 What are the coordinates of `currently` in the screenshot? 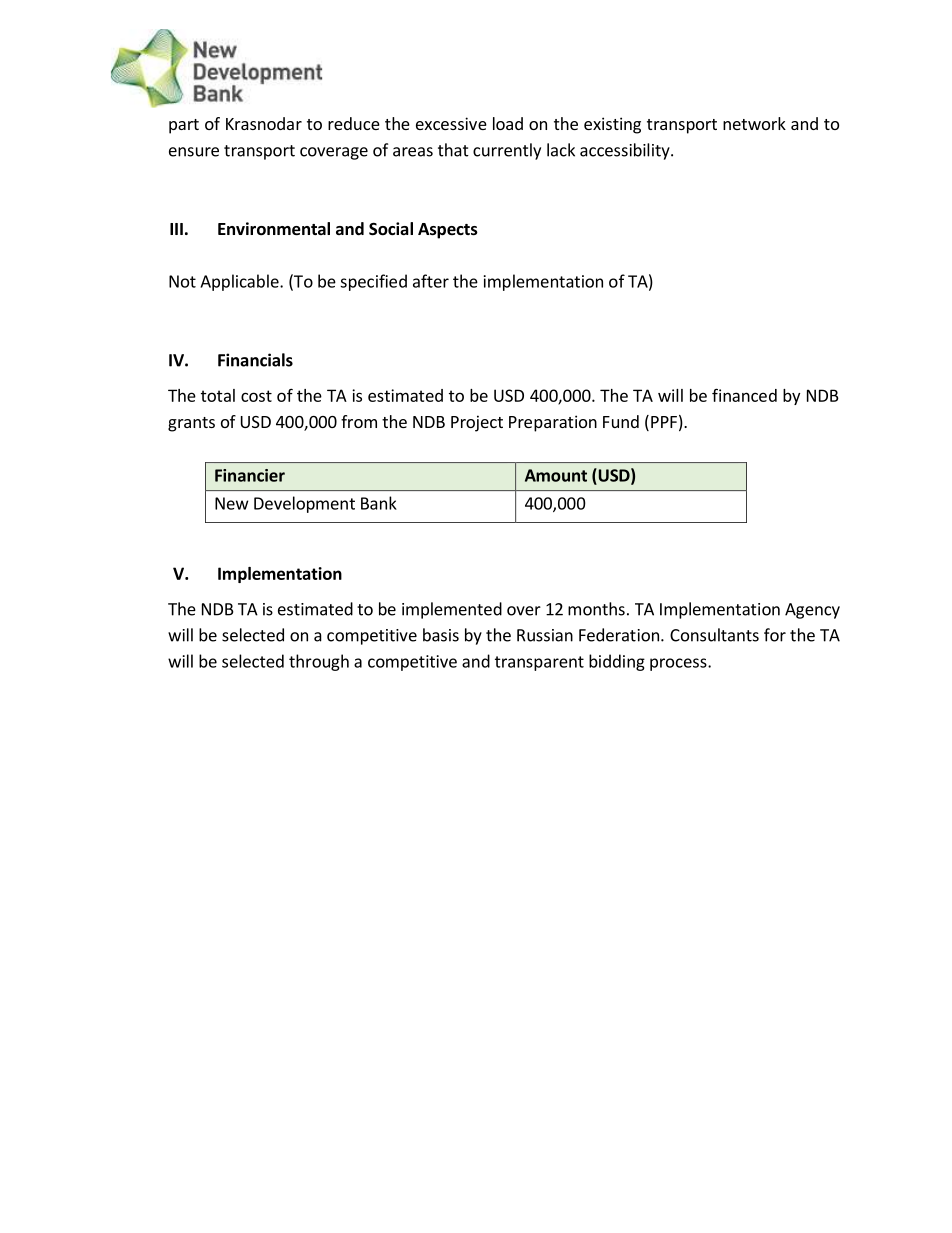 It's located at (507, 151).
